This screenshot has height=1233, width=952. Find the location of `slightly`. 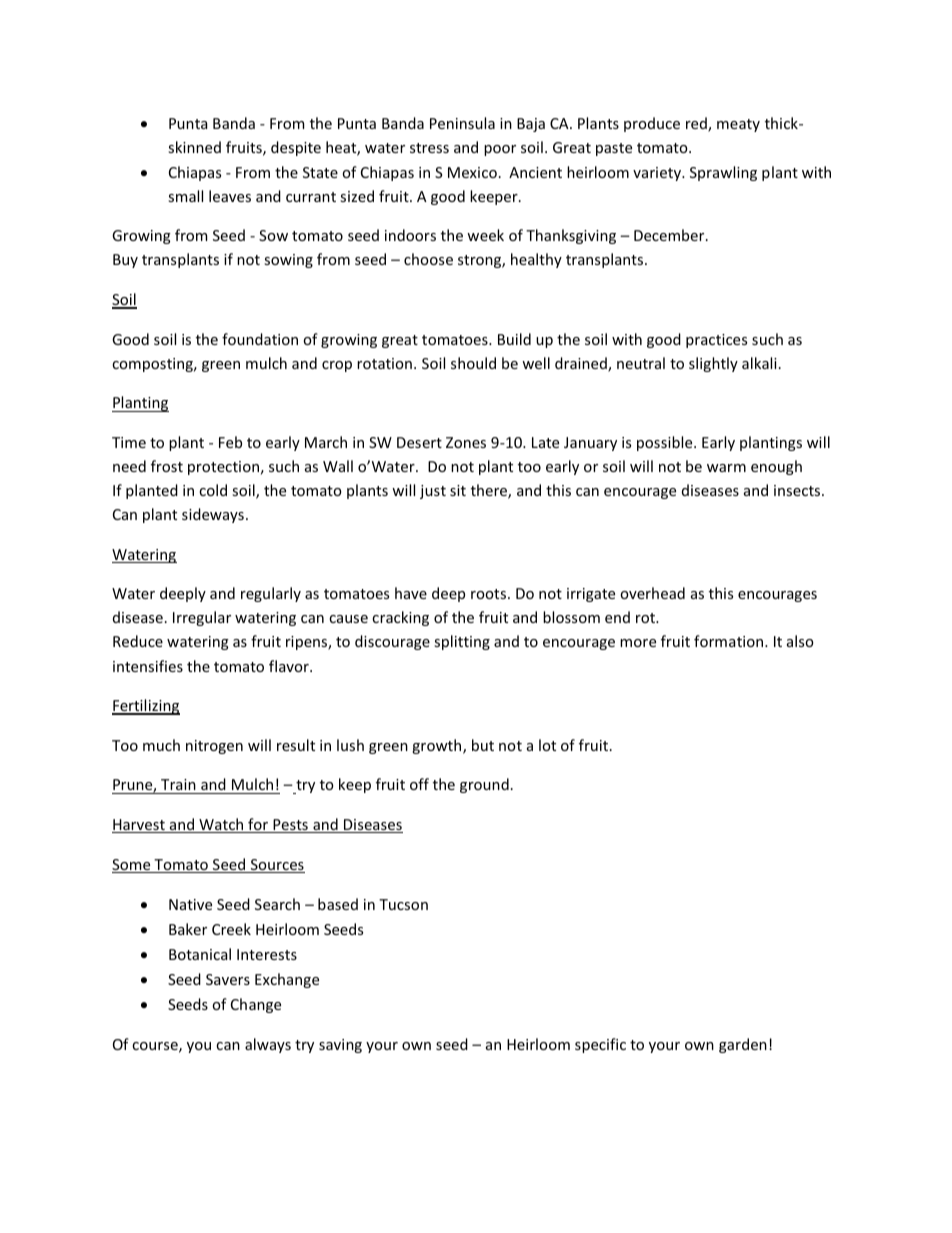

slightly is located at coordinates (713, 364).
